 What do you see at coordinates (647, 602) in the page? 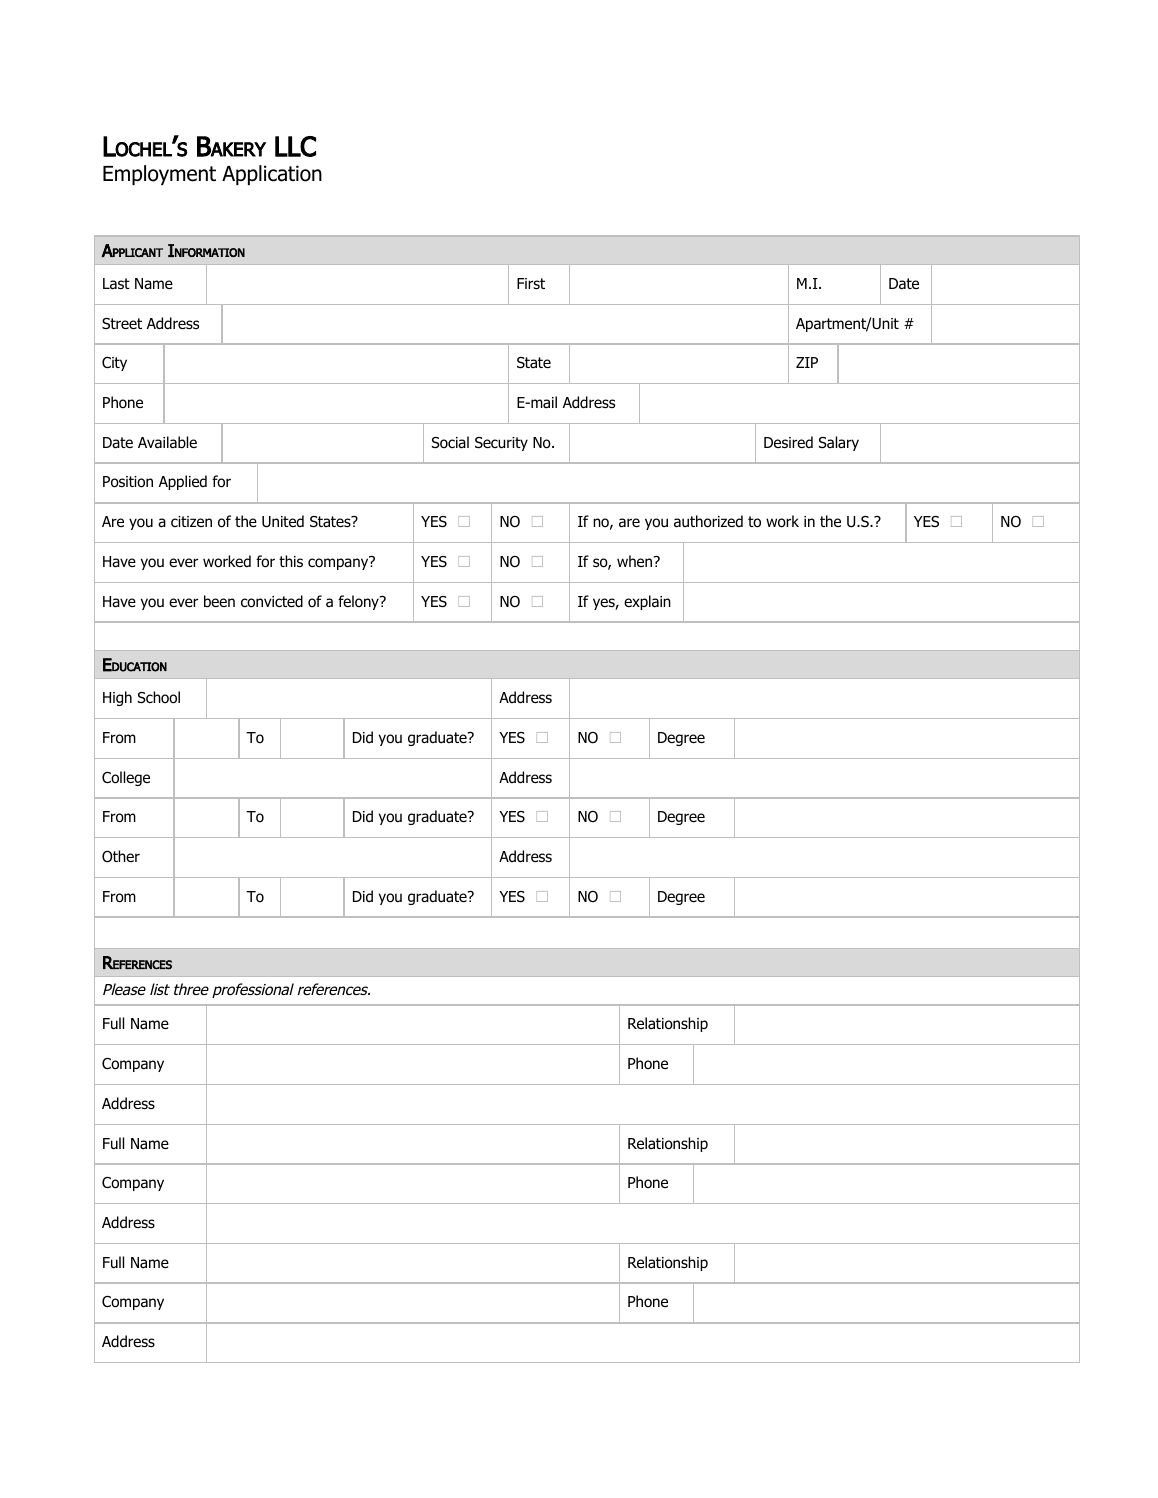
I see `explain` at bounding box center [647, 602].
